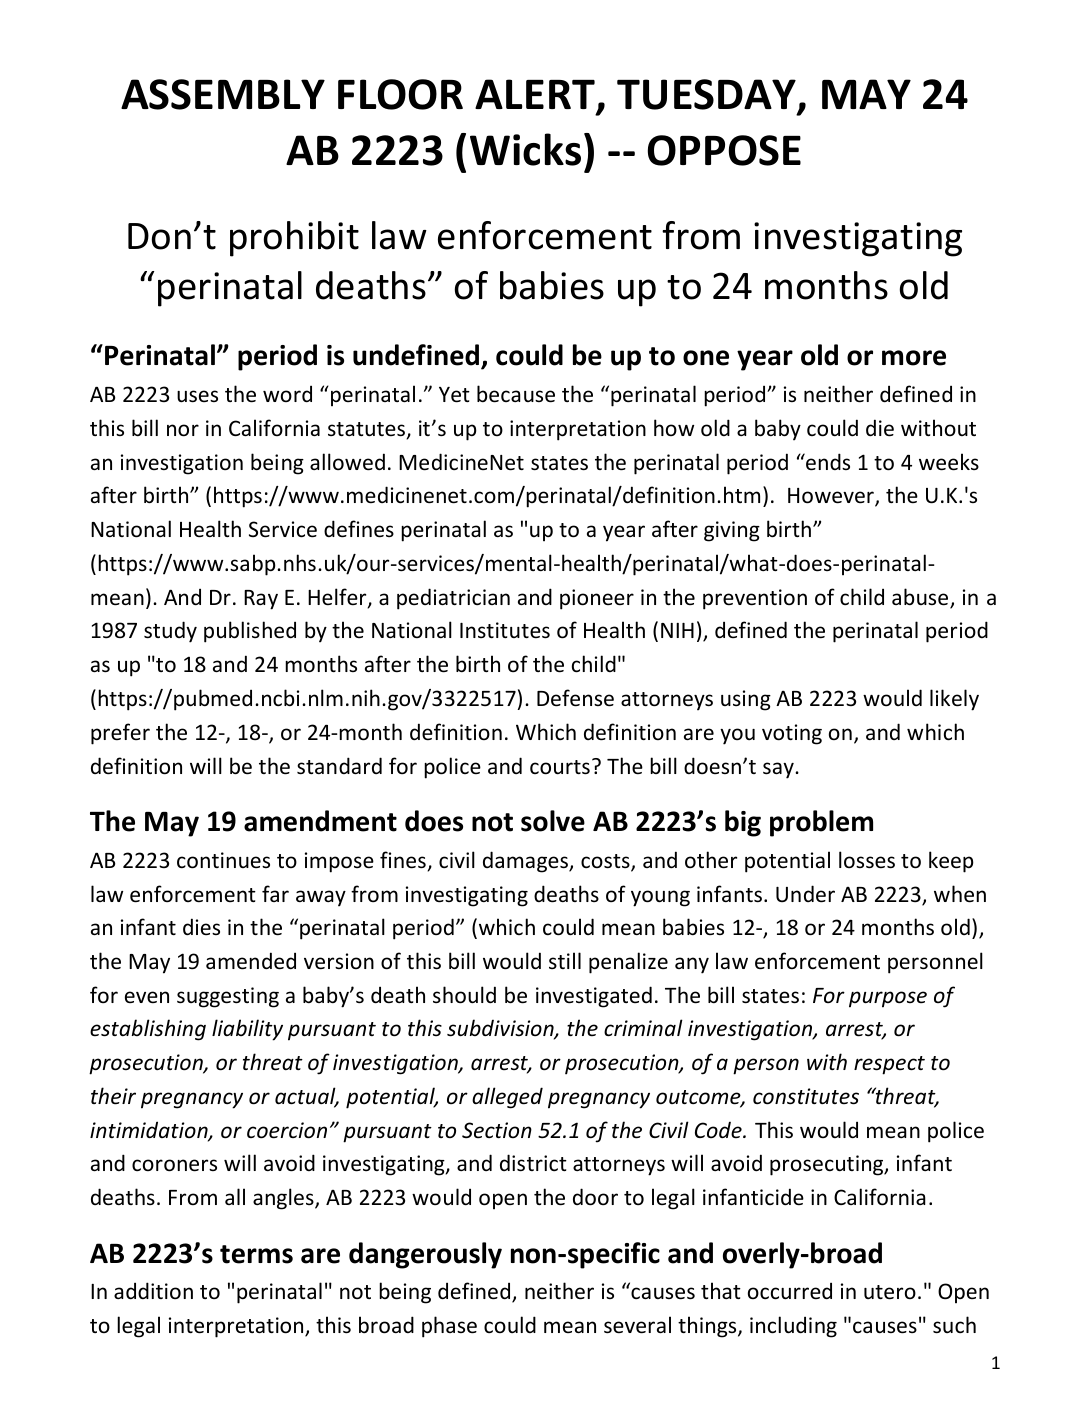 The height and width of the screenshot is (1411, 1090). What do you see at coordinates (526, 862) in the screenshot?
I see `damages` at bounding box center [526, 862].
